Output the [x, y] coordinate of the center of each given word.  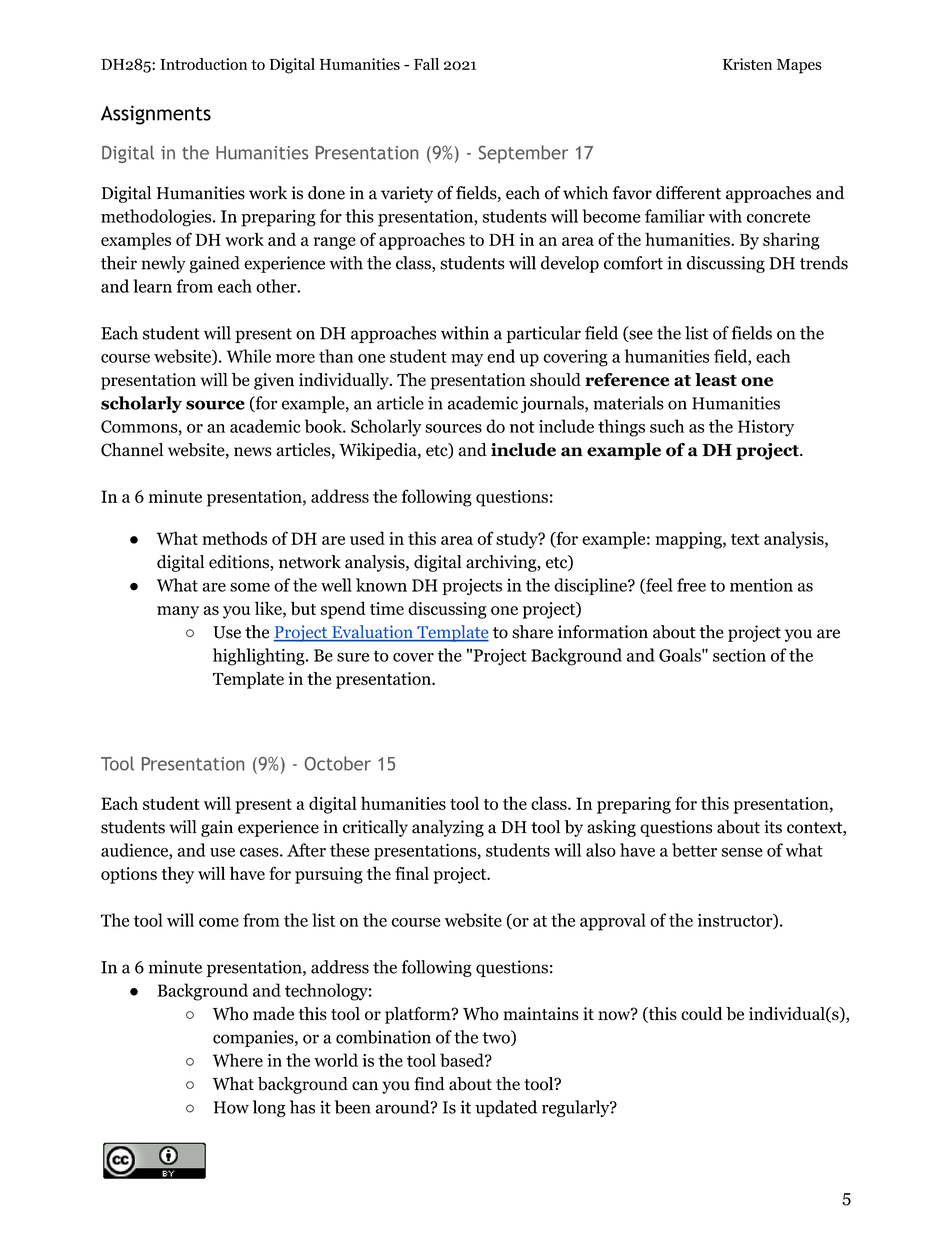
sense [742, 852]
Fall [426, 64]
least [716, 380]
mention [761, 585]
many [178, 612]
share [532, 632]
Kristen [747, 64]
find [429, 1084]
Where [238, 1060]
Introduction [203, 64]
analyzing [448, 828]
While [249, 356]
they [178, 875]
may [467, 360]
